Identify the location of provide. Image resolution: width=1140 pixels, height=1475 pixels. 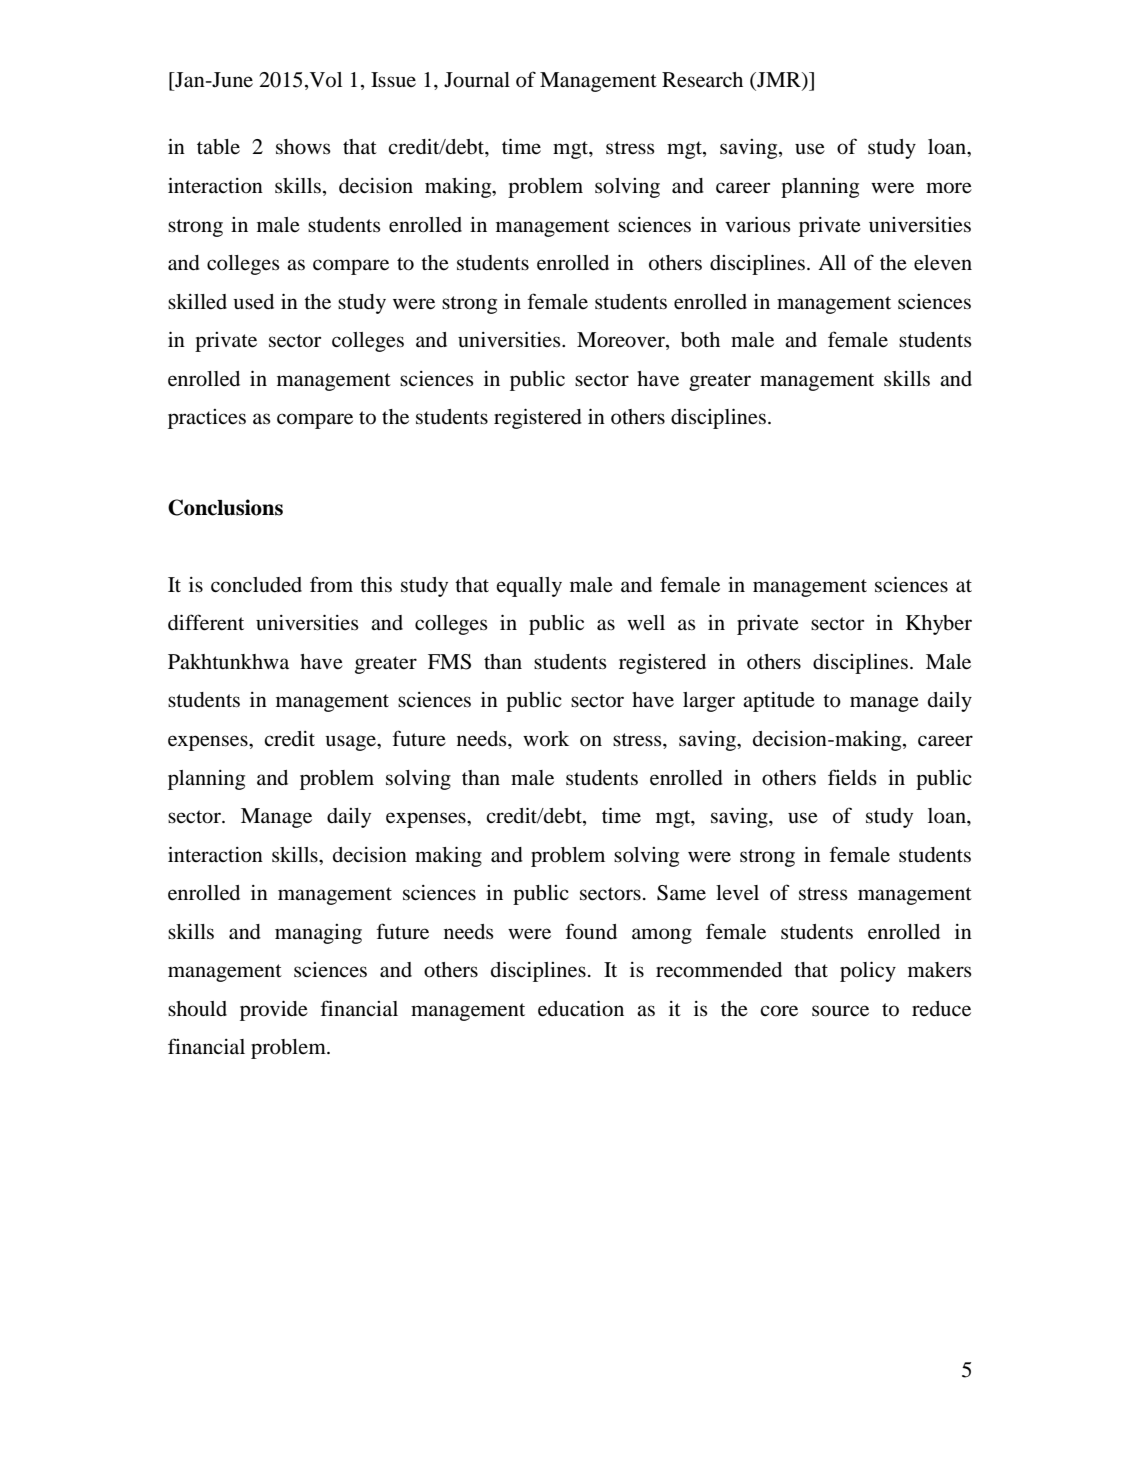
(274, 1010).
